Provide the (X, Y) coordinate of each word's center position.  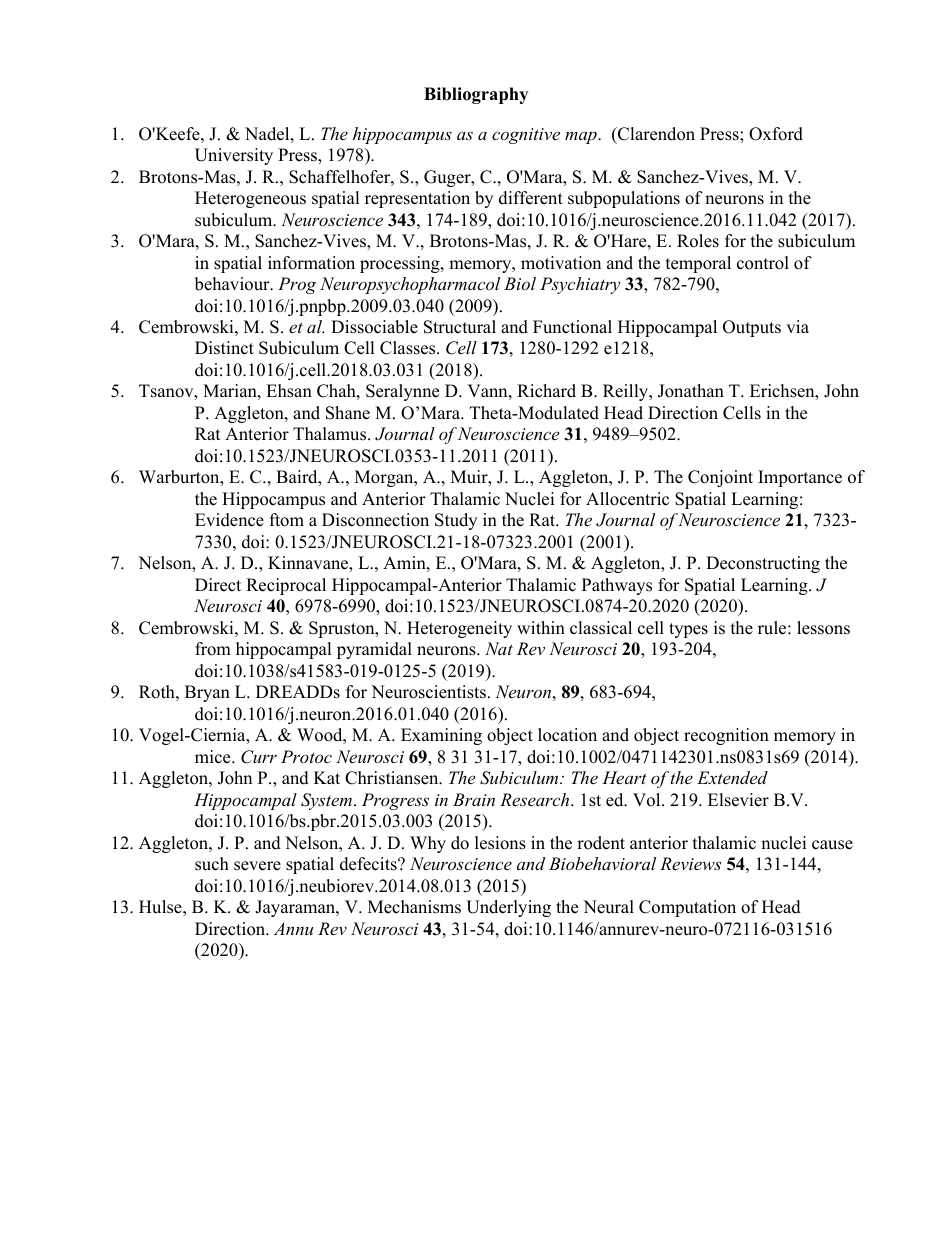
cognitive (526, 136)
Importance (800, 478)
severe (257, 866)
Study (456, 521)
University (234, 156)
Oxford (776, 134)
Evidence (229, 520)
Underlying (508, 908)
